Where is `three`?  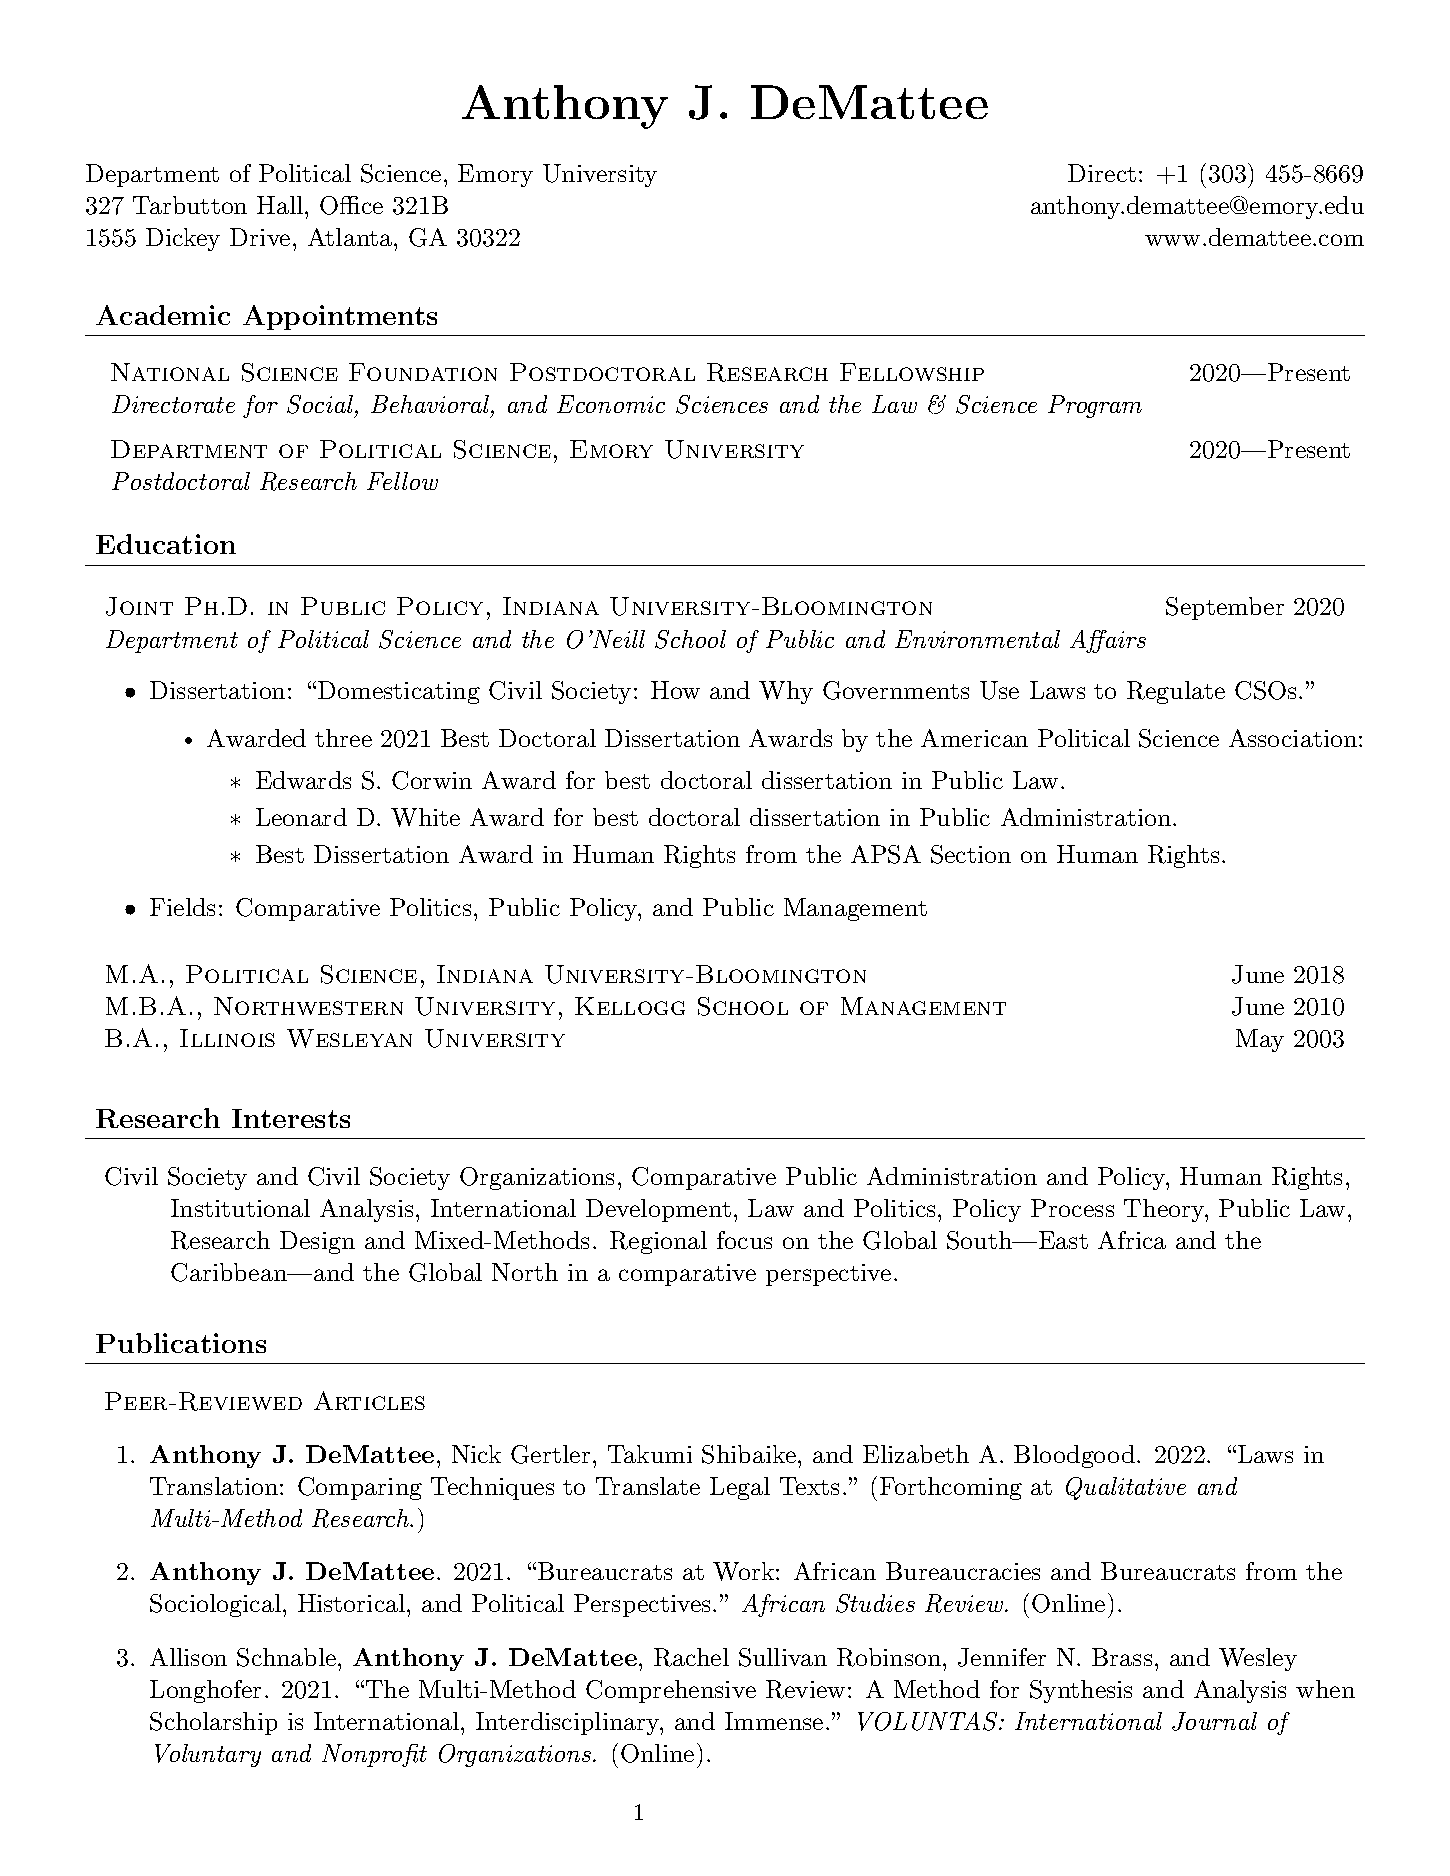
three is located at coordinates (343, 738).
